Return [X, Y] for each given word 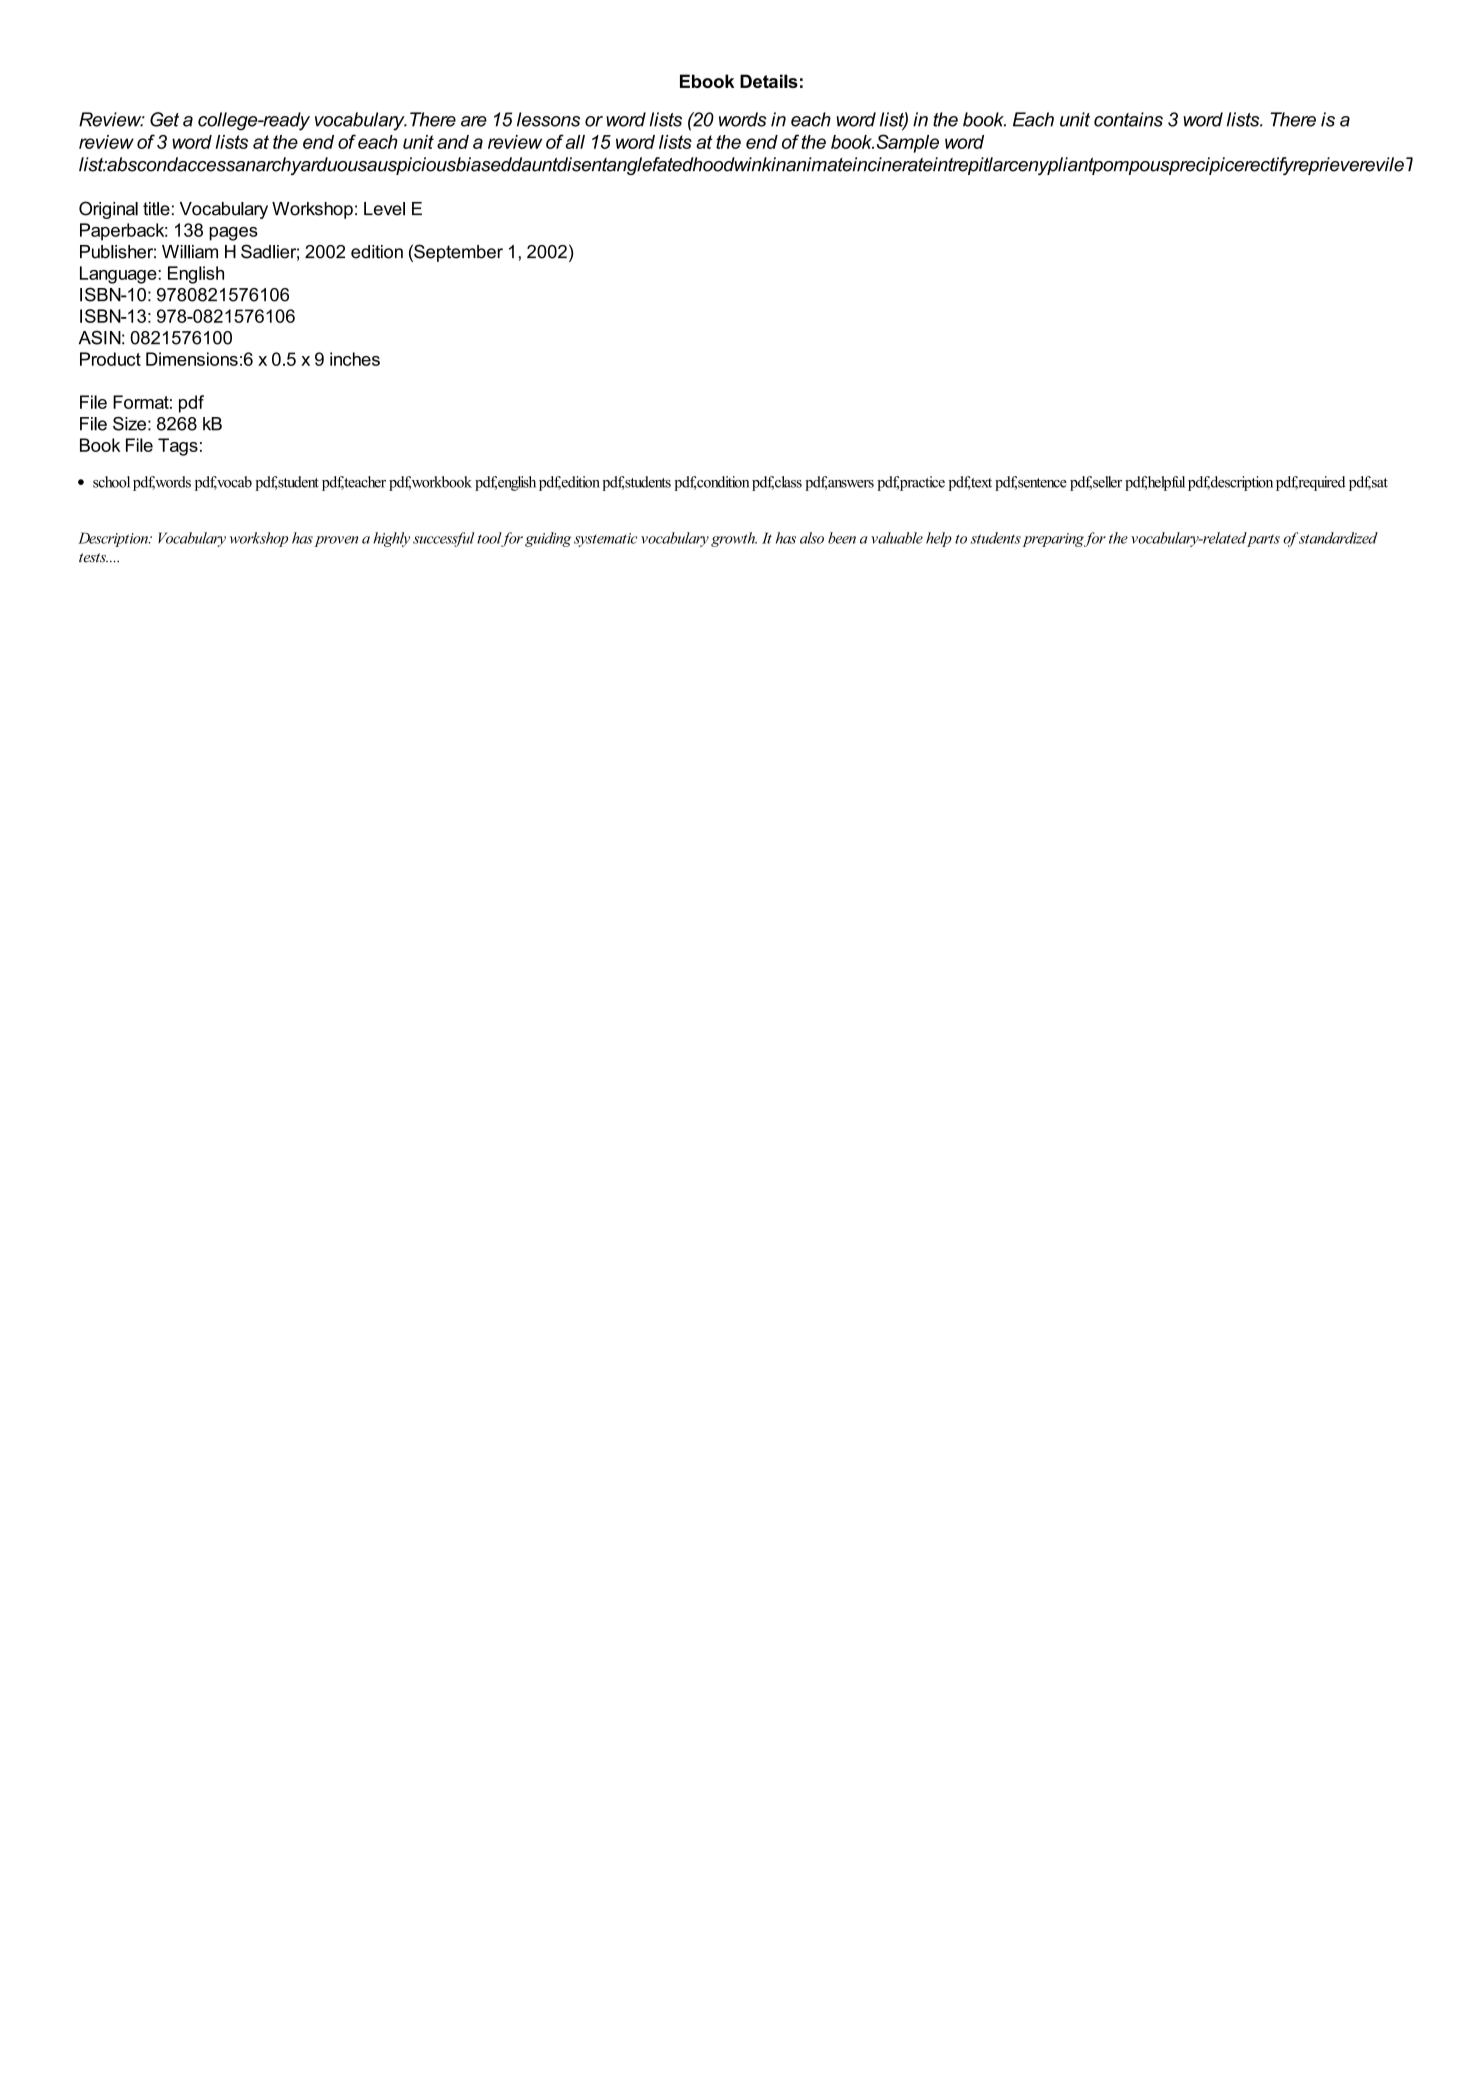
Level [384, 209]
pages [233, 234]
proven [336, 541]
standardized [1338, 538]
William [190, 252]
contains [1128, 119]
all [575, 142]
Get [164, 119]
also [812, 538]
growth [734, 539]
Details [769, 81]
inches [355, 359]
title [156, 209]
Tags [178, 447]
